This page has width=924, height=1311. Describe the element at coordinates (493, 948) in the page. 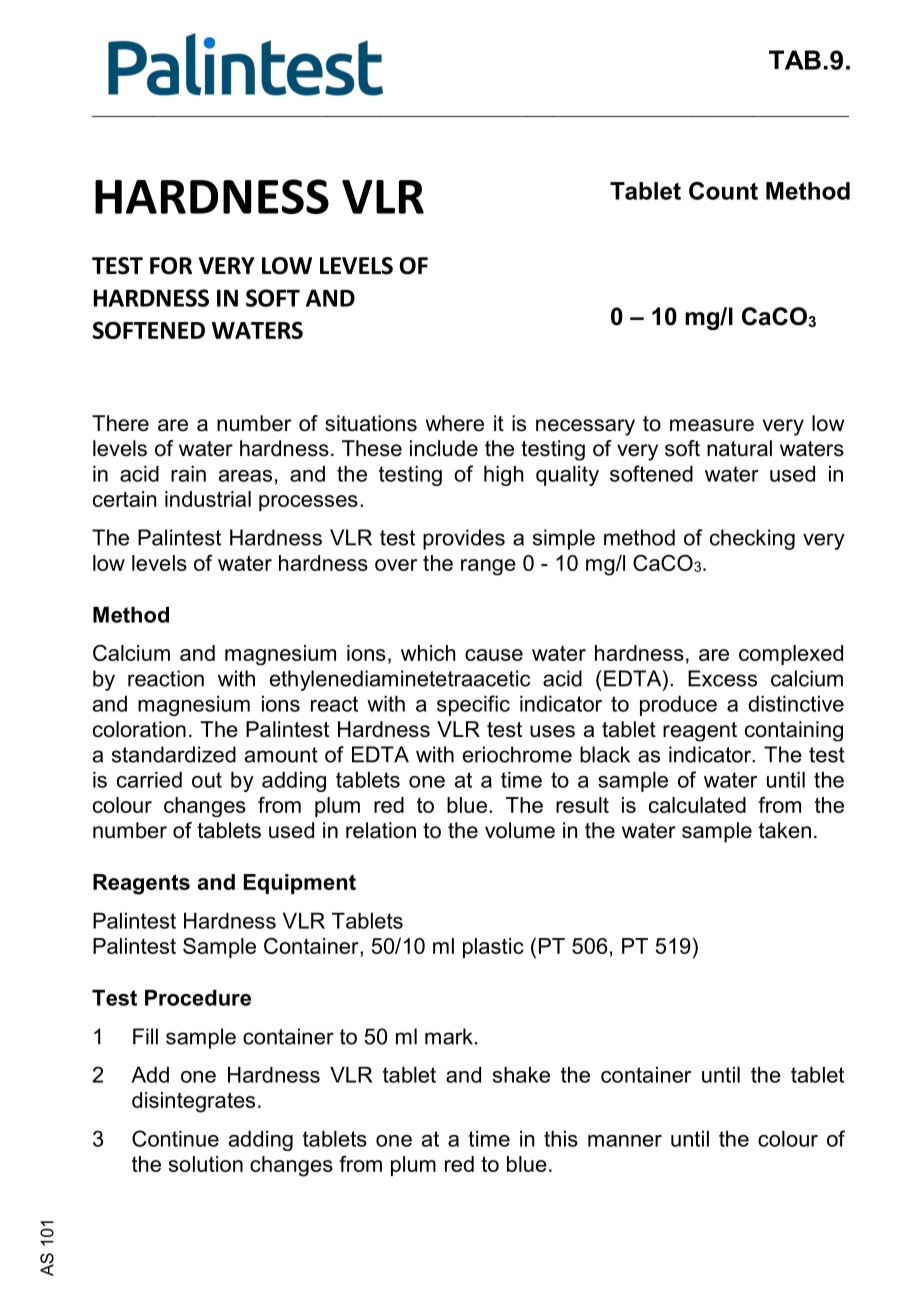

I see `plastic` at that location.
